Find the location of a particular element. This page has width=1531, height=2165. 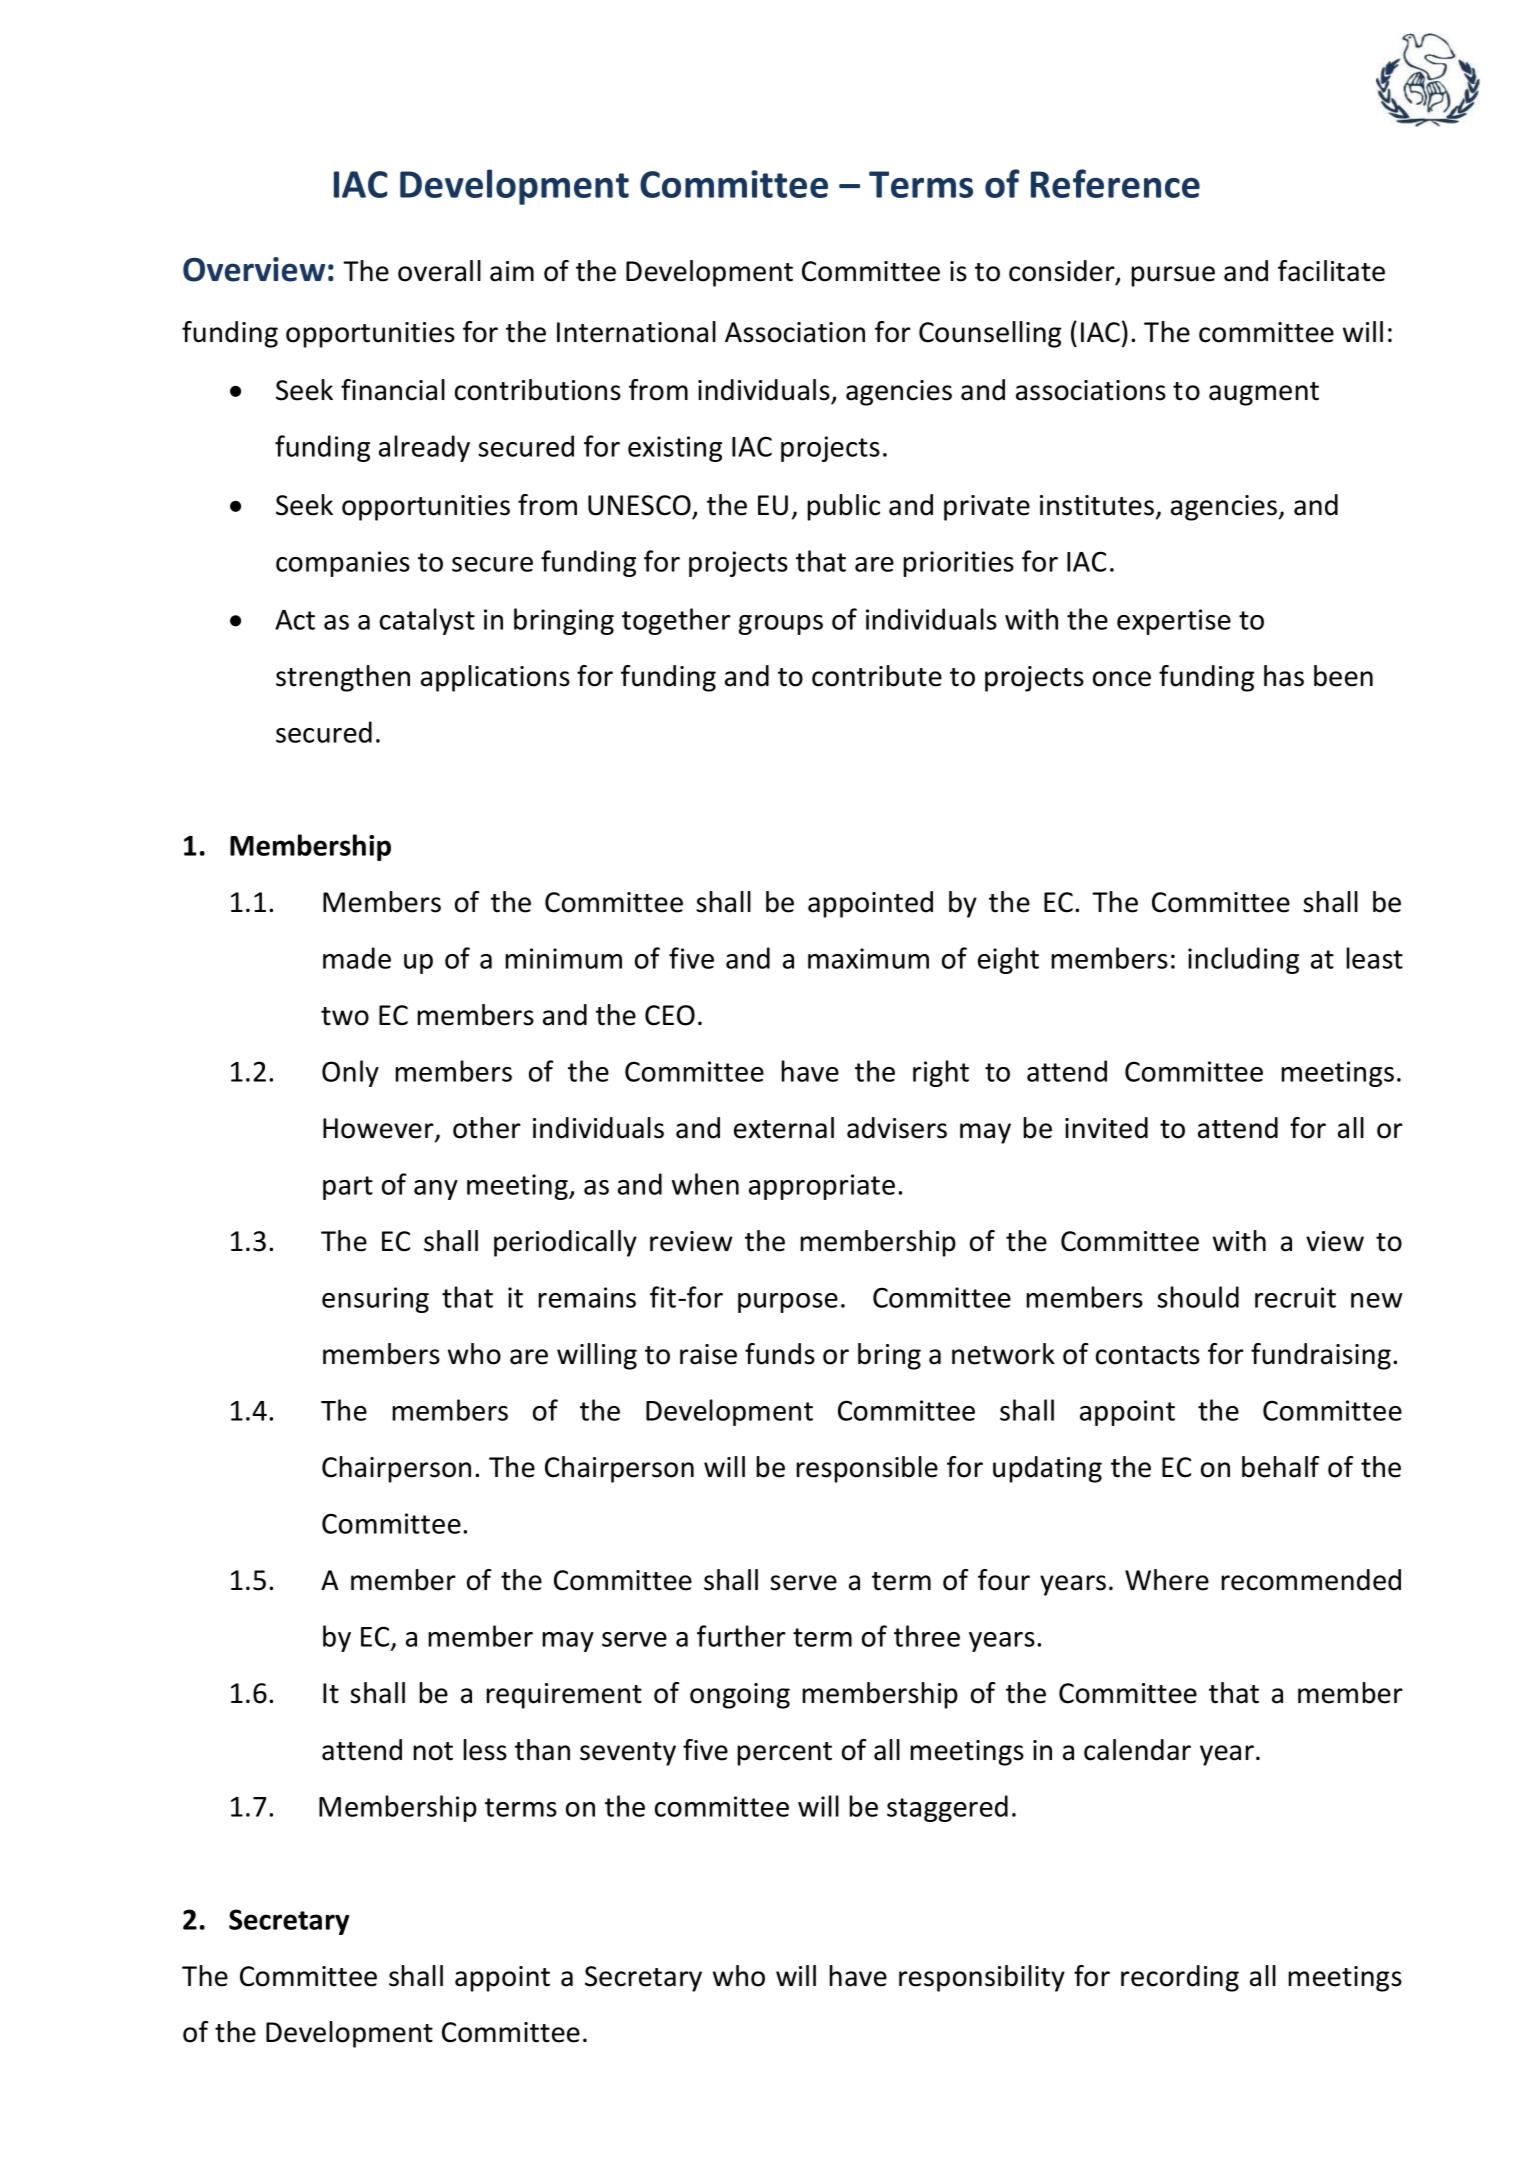

recommended is located at coordinates (1311, 1580).
